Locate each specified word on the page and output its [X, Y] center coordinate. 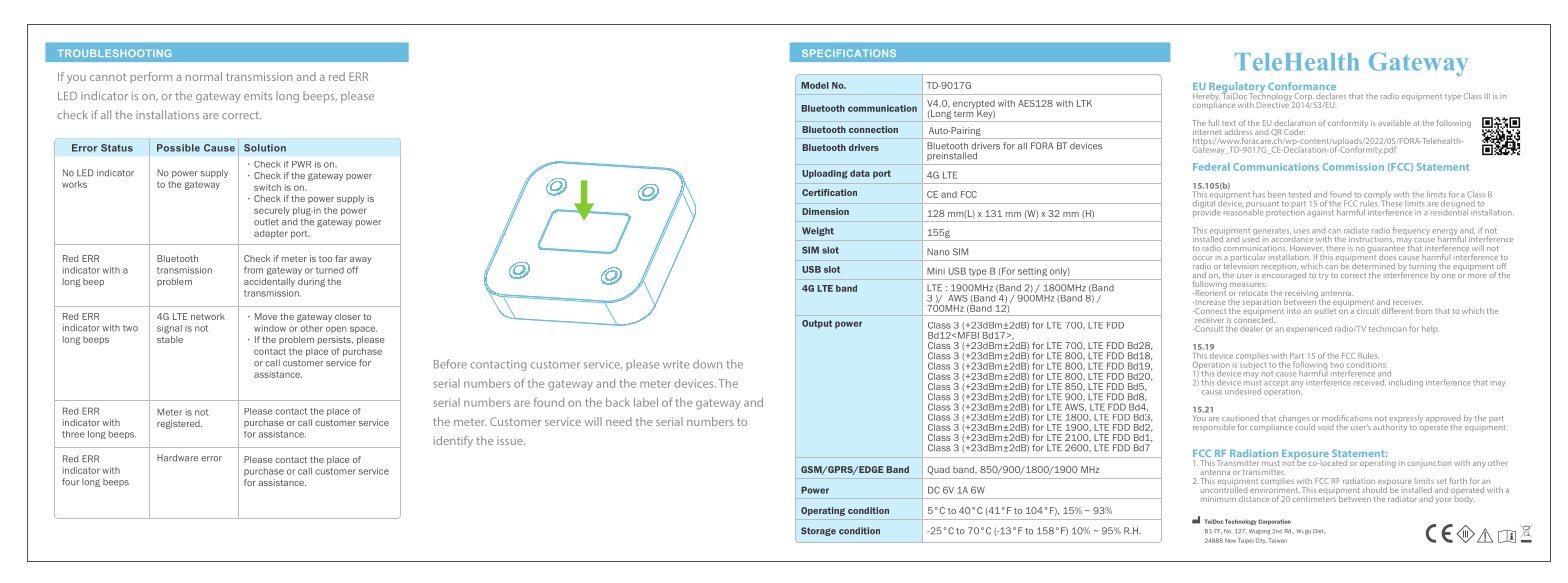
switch [267, 187]
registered [179, 424]
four [70, 482]
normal [204, 76]
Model [815, 85]
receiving [1301, 295]
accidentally [269, 282]
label [646, 402]
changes [1294, 420]
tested [1300, 194]
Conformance [1302, 86]
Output [817, 324]
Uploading [825, 174]
